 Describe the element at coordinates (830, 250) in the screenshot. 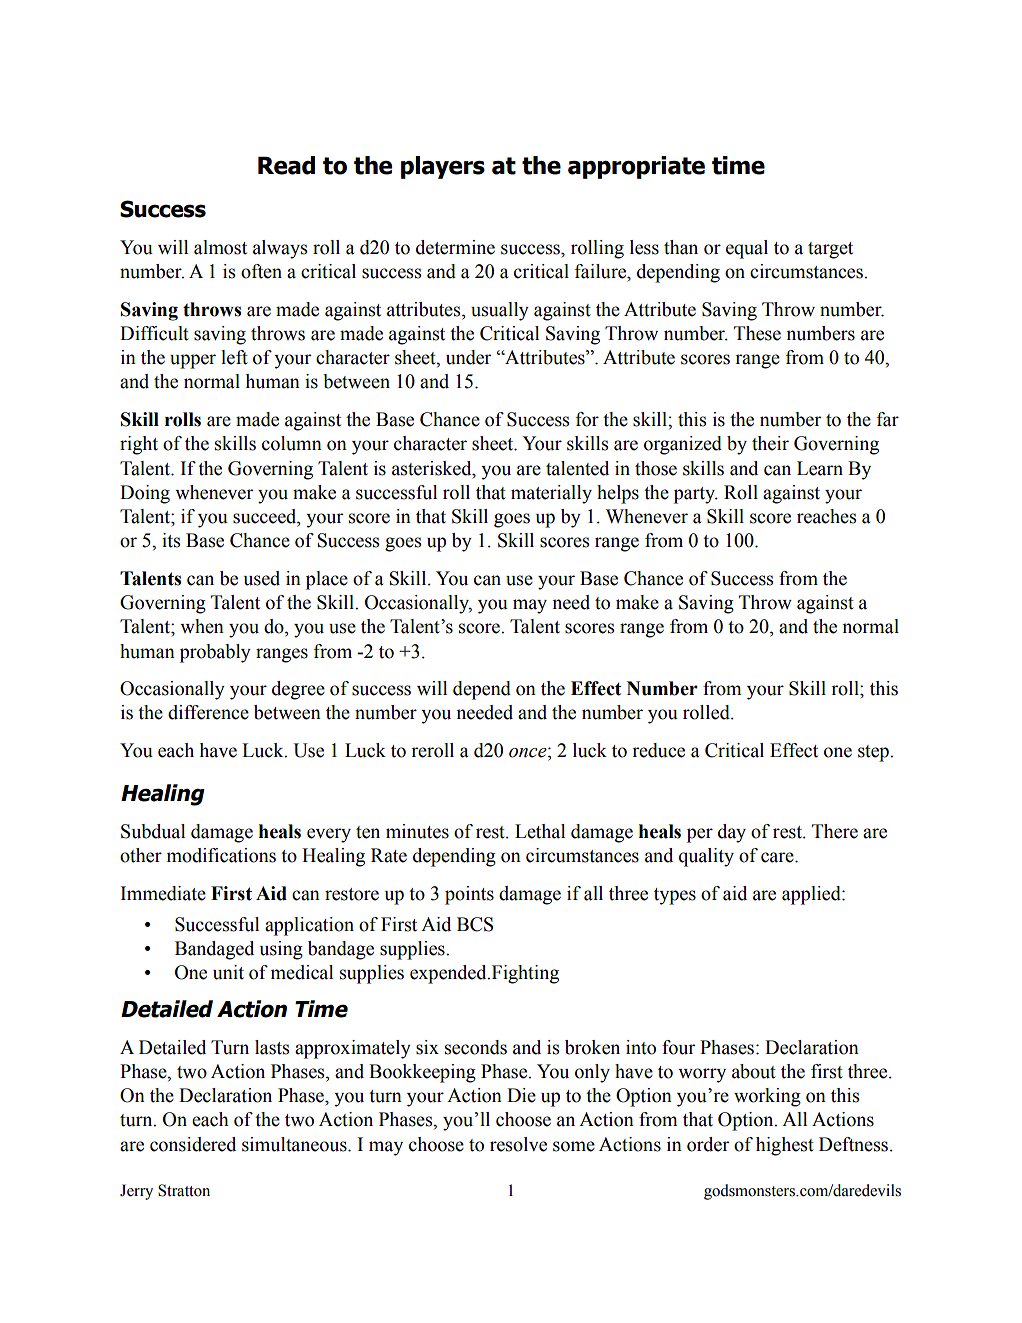

I see `target` at that location.
